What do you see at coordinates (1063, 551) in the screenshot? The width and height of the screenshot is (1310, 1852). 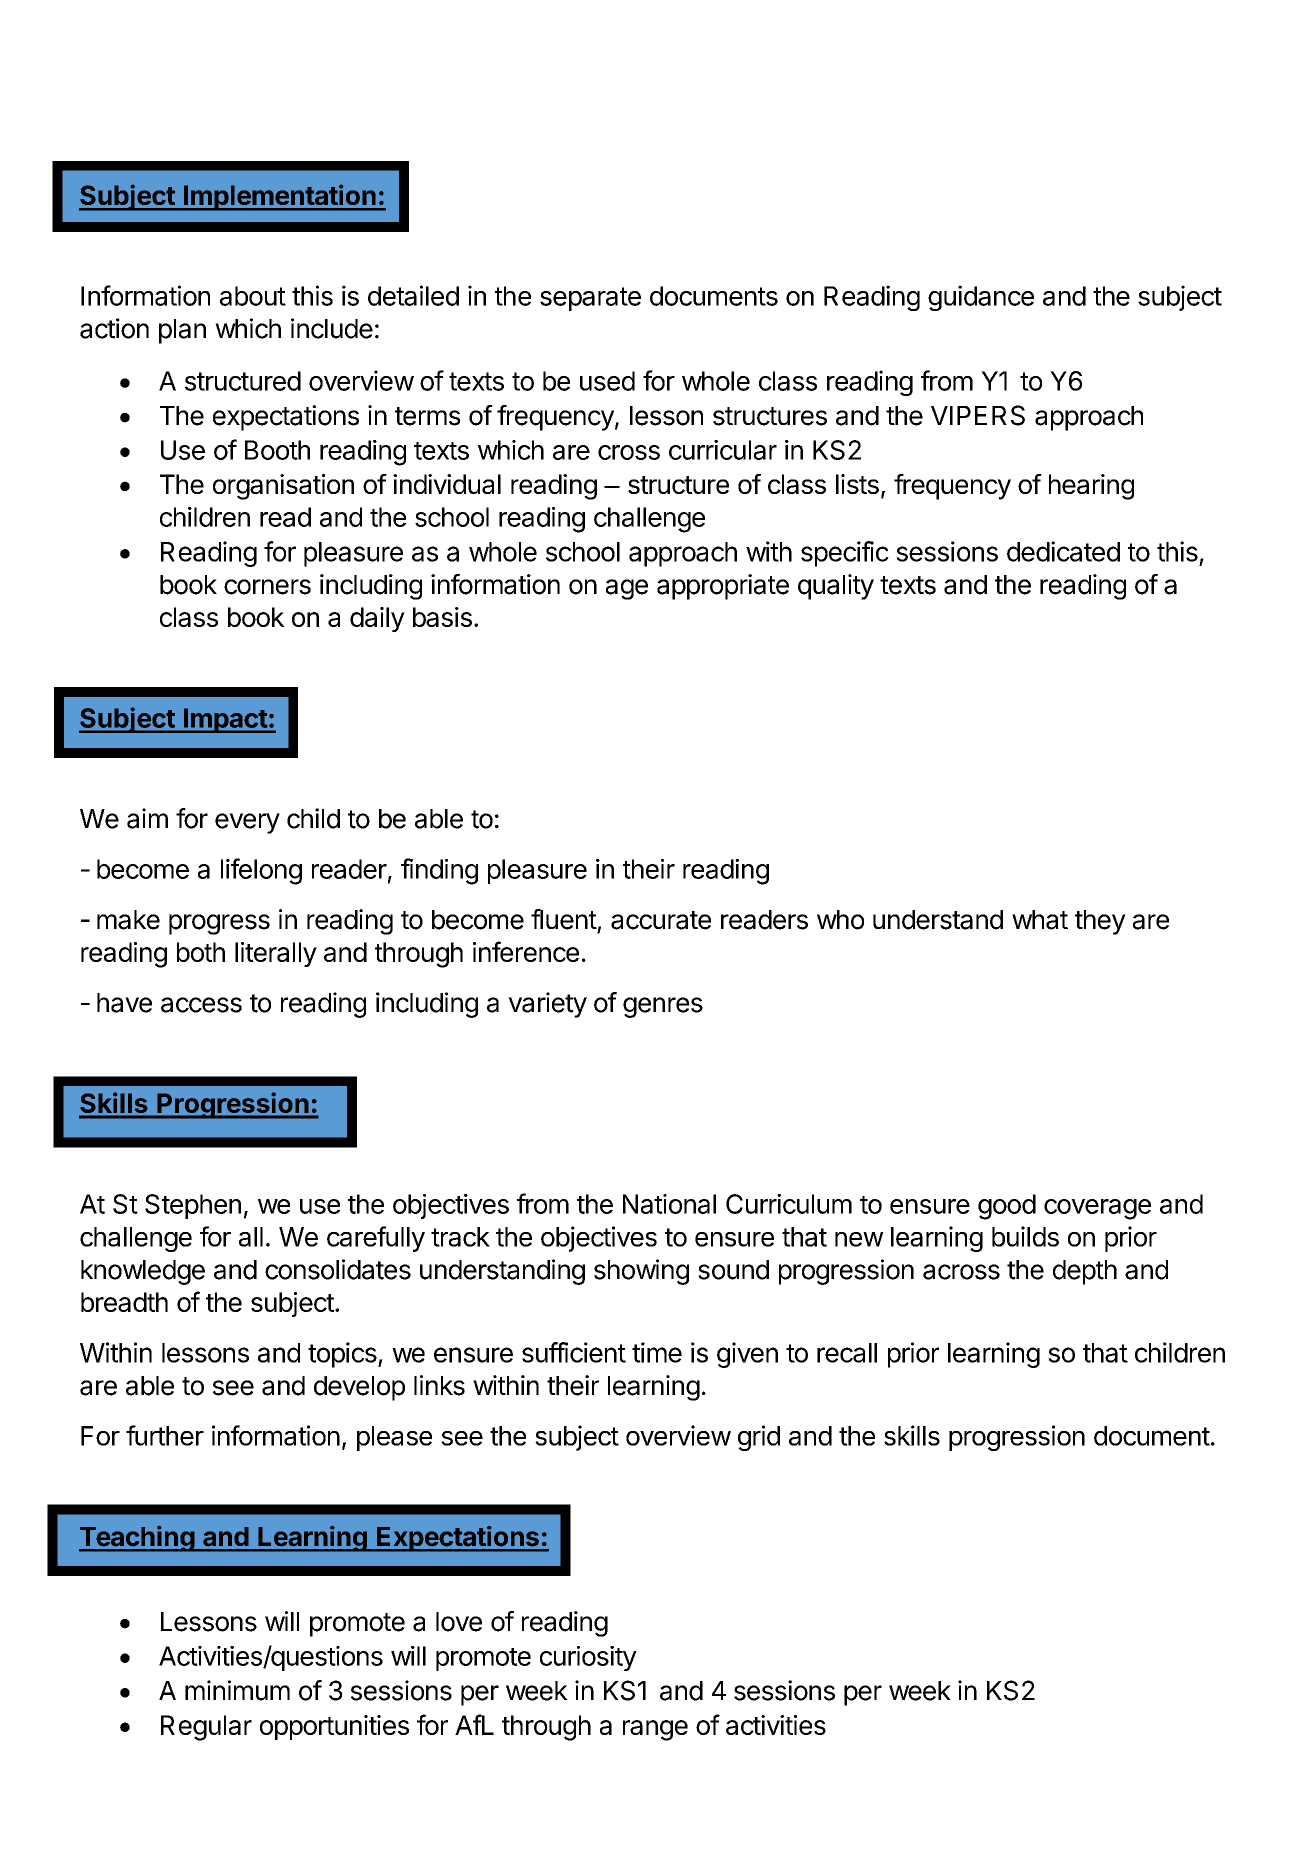 I see `dedicated` at bounding box center [1063, 551].
